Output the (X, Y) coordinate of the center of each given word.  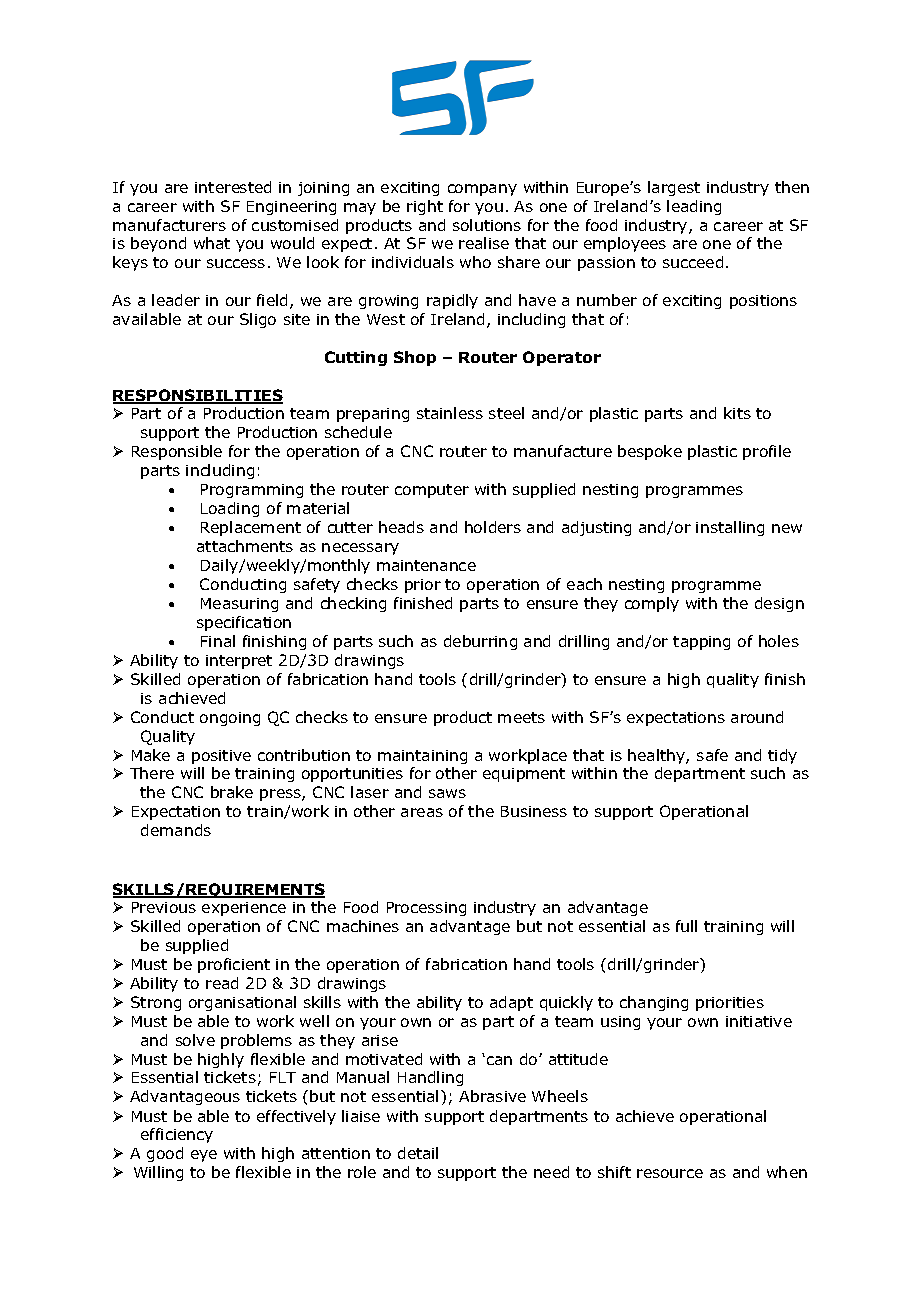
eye (204, 1156)
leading (694, 207)
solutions (487, 225)
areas (422, 812)
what (212, 243)
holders (493, 527)
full (686, 926)
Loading (230, 509)
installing (730, 528)
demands (176, 830)
